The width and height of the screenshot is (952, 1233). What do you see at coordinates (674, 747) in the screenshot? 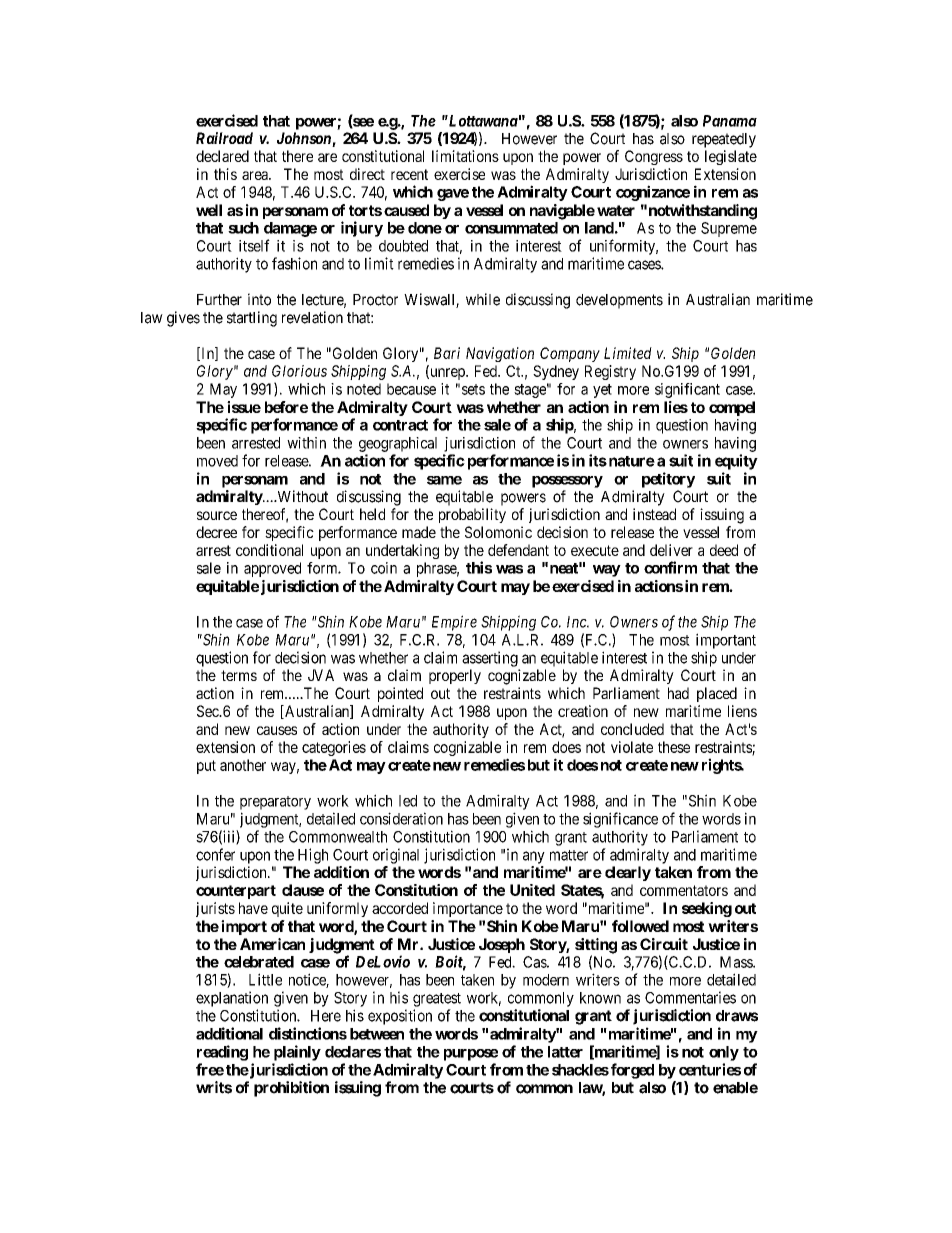
I see `these` at bounding box center [674, 747].
